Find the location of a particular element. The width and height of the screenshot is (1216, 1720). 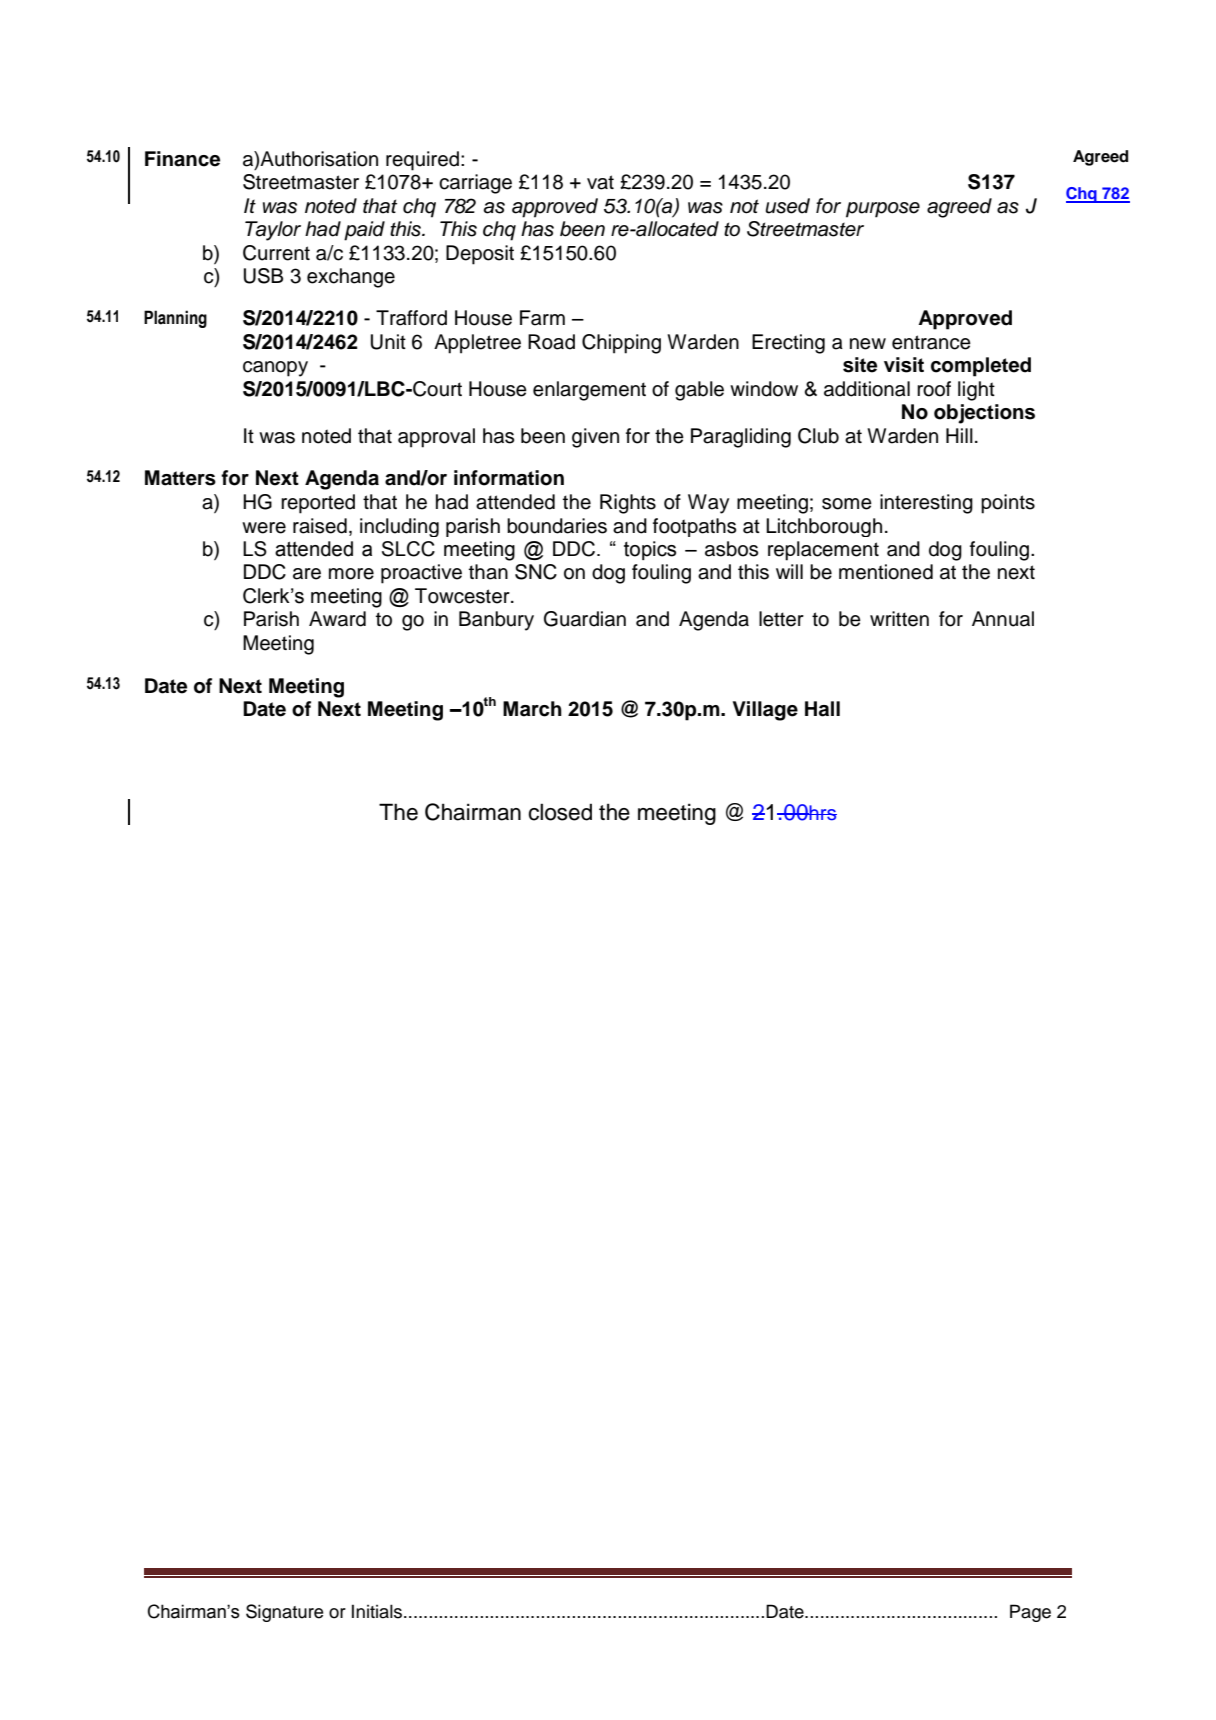

March is located at coordinates (532, 709).
